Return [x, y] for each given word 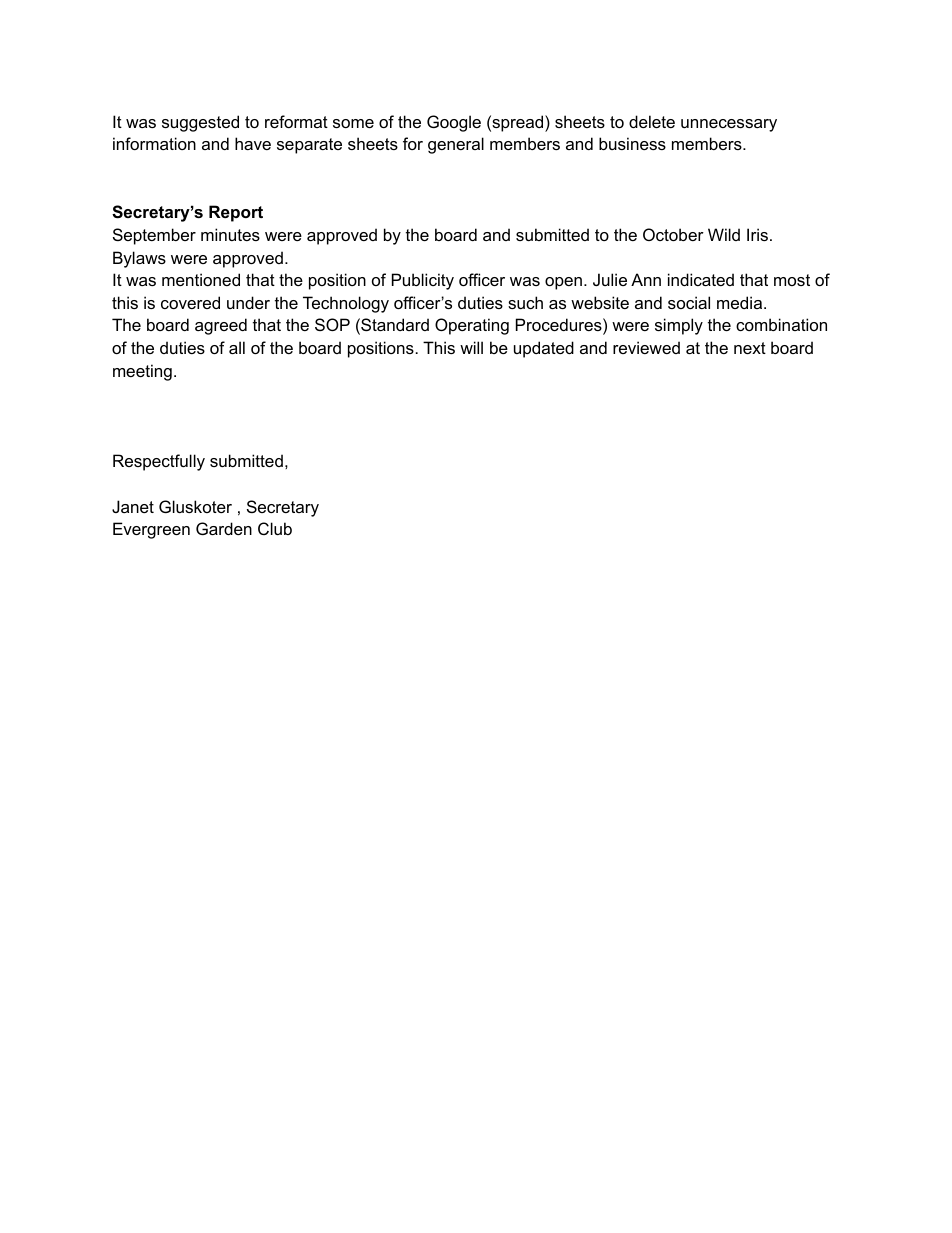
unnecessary [729, 125]
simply [679, 326]
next [750, 348]
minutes [230, 234]
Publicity [423, 281]
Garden [224, 528]
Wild [724, 234]
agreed [221, 326]
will [471, 347]
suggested [200, 123]
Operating [472, 326]
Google [454, 123]
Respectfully [159, 462]
